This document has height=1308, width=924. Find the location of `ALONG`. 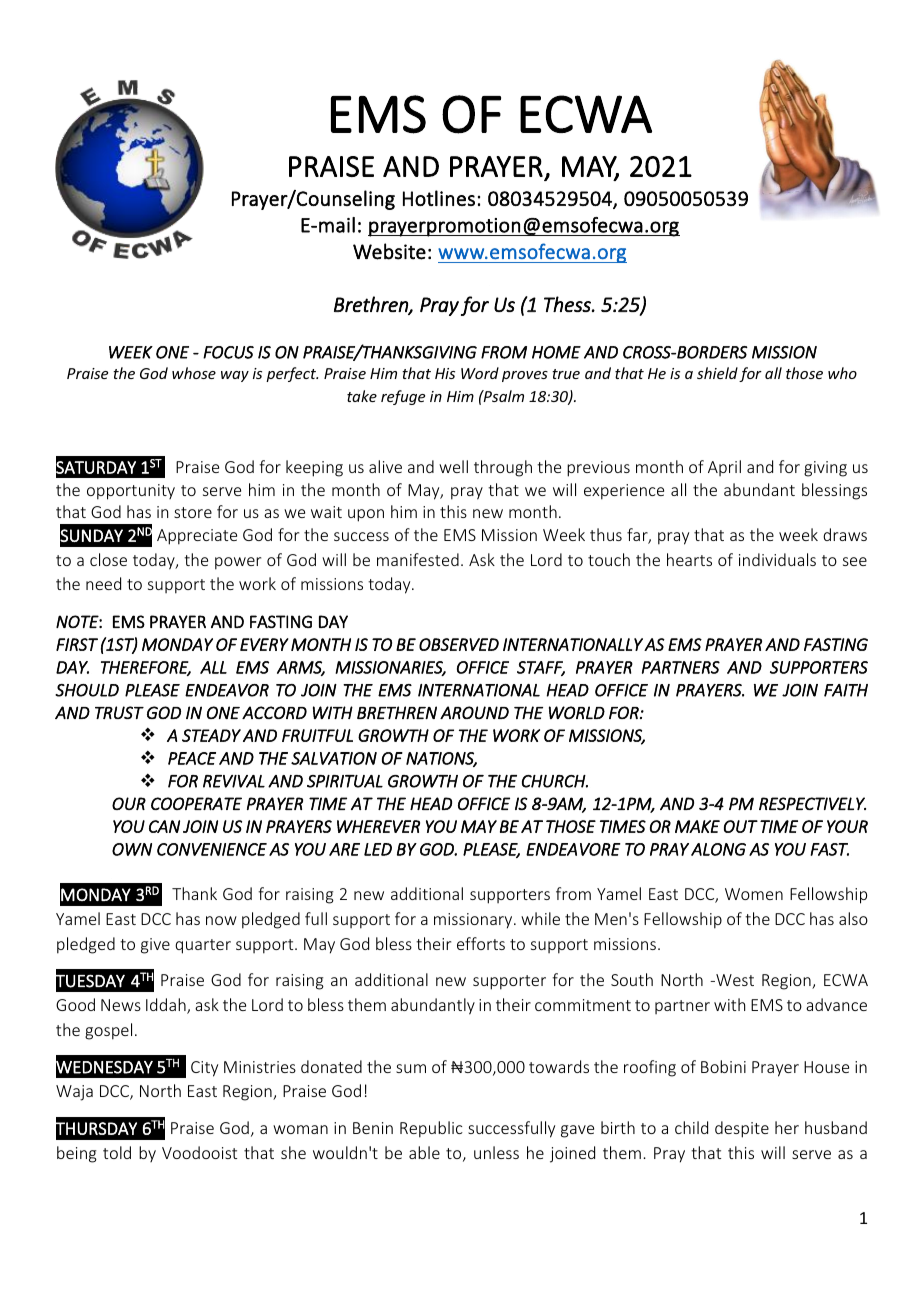

ALONG is located at coordinates (718, 849).
